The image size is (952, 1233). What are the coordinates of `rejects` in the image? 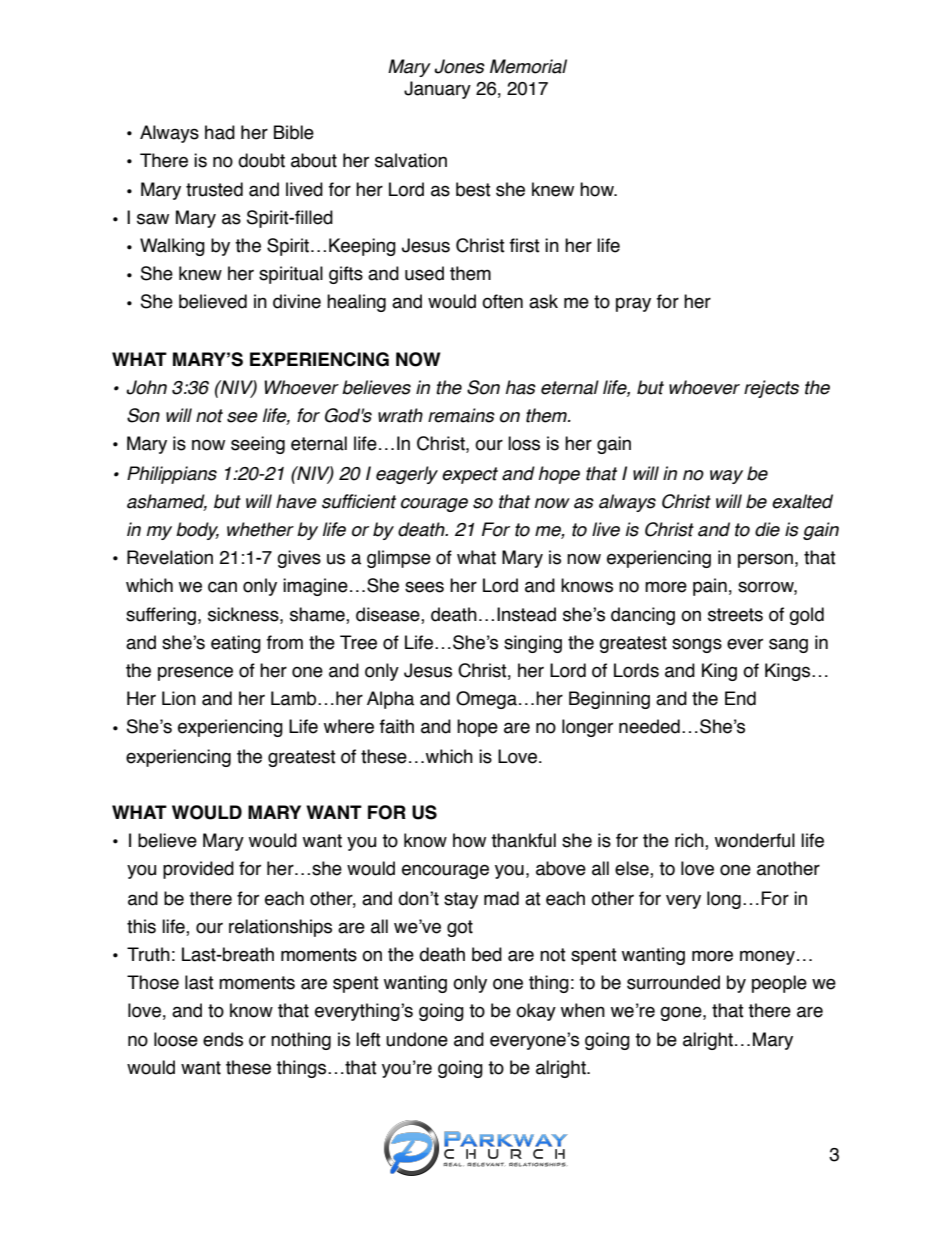 It's located at (771, 389).
